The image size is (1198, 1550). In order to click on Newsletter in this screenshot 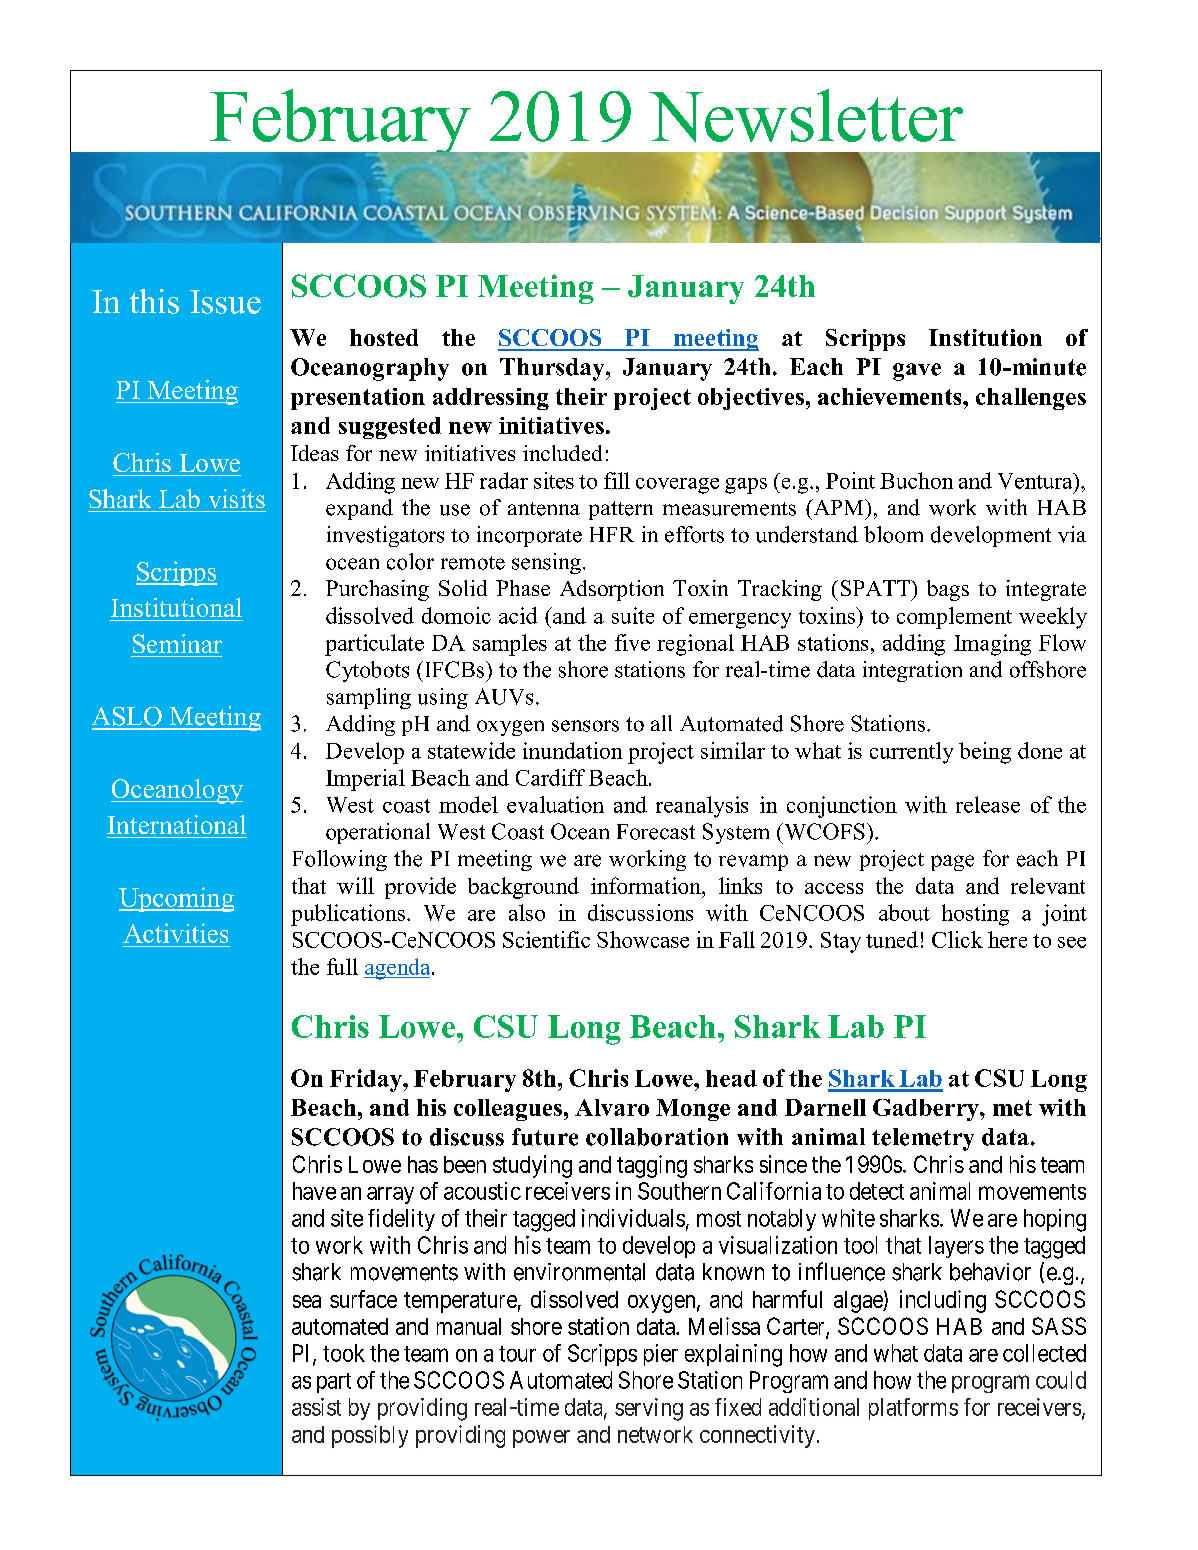, I will do `click(806, 115)`.
